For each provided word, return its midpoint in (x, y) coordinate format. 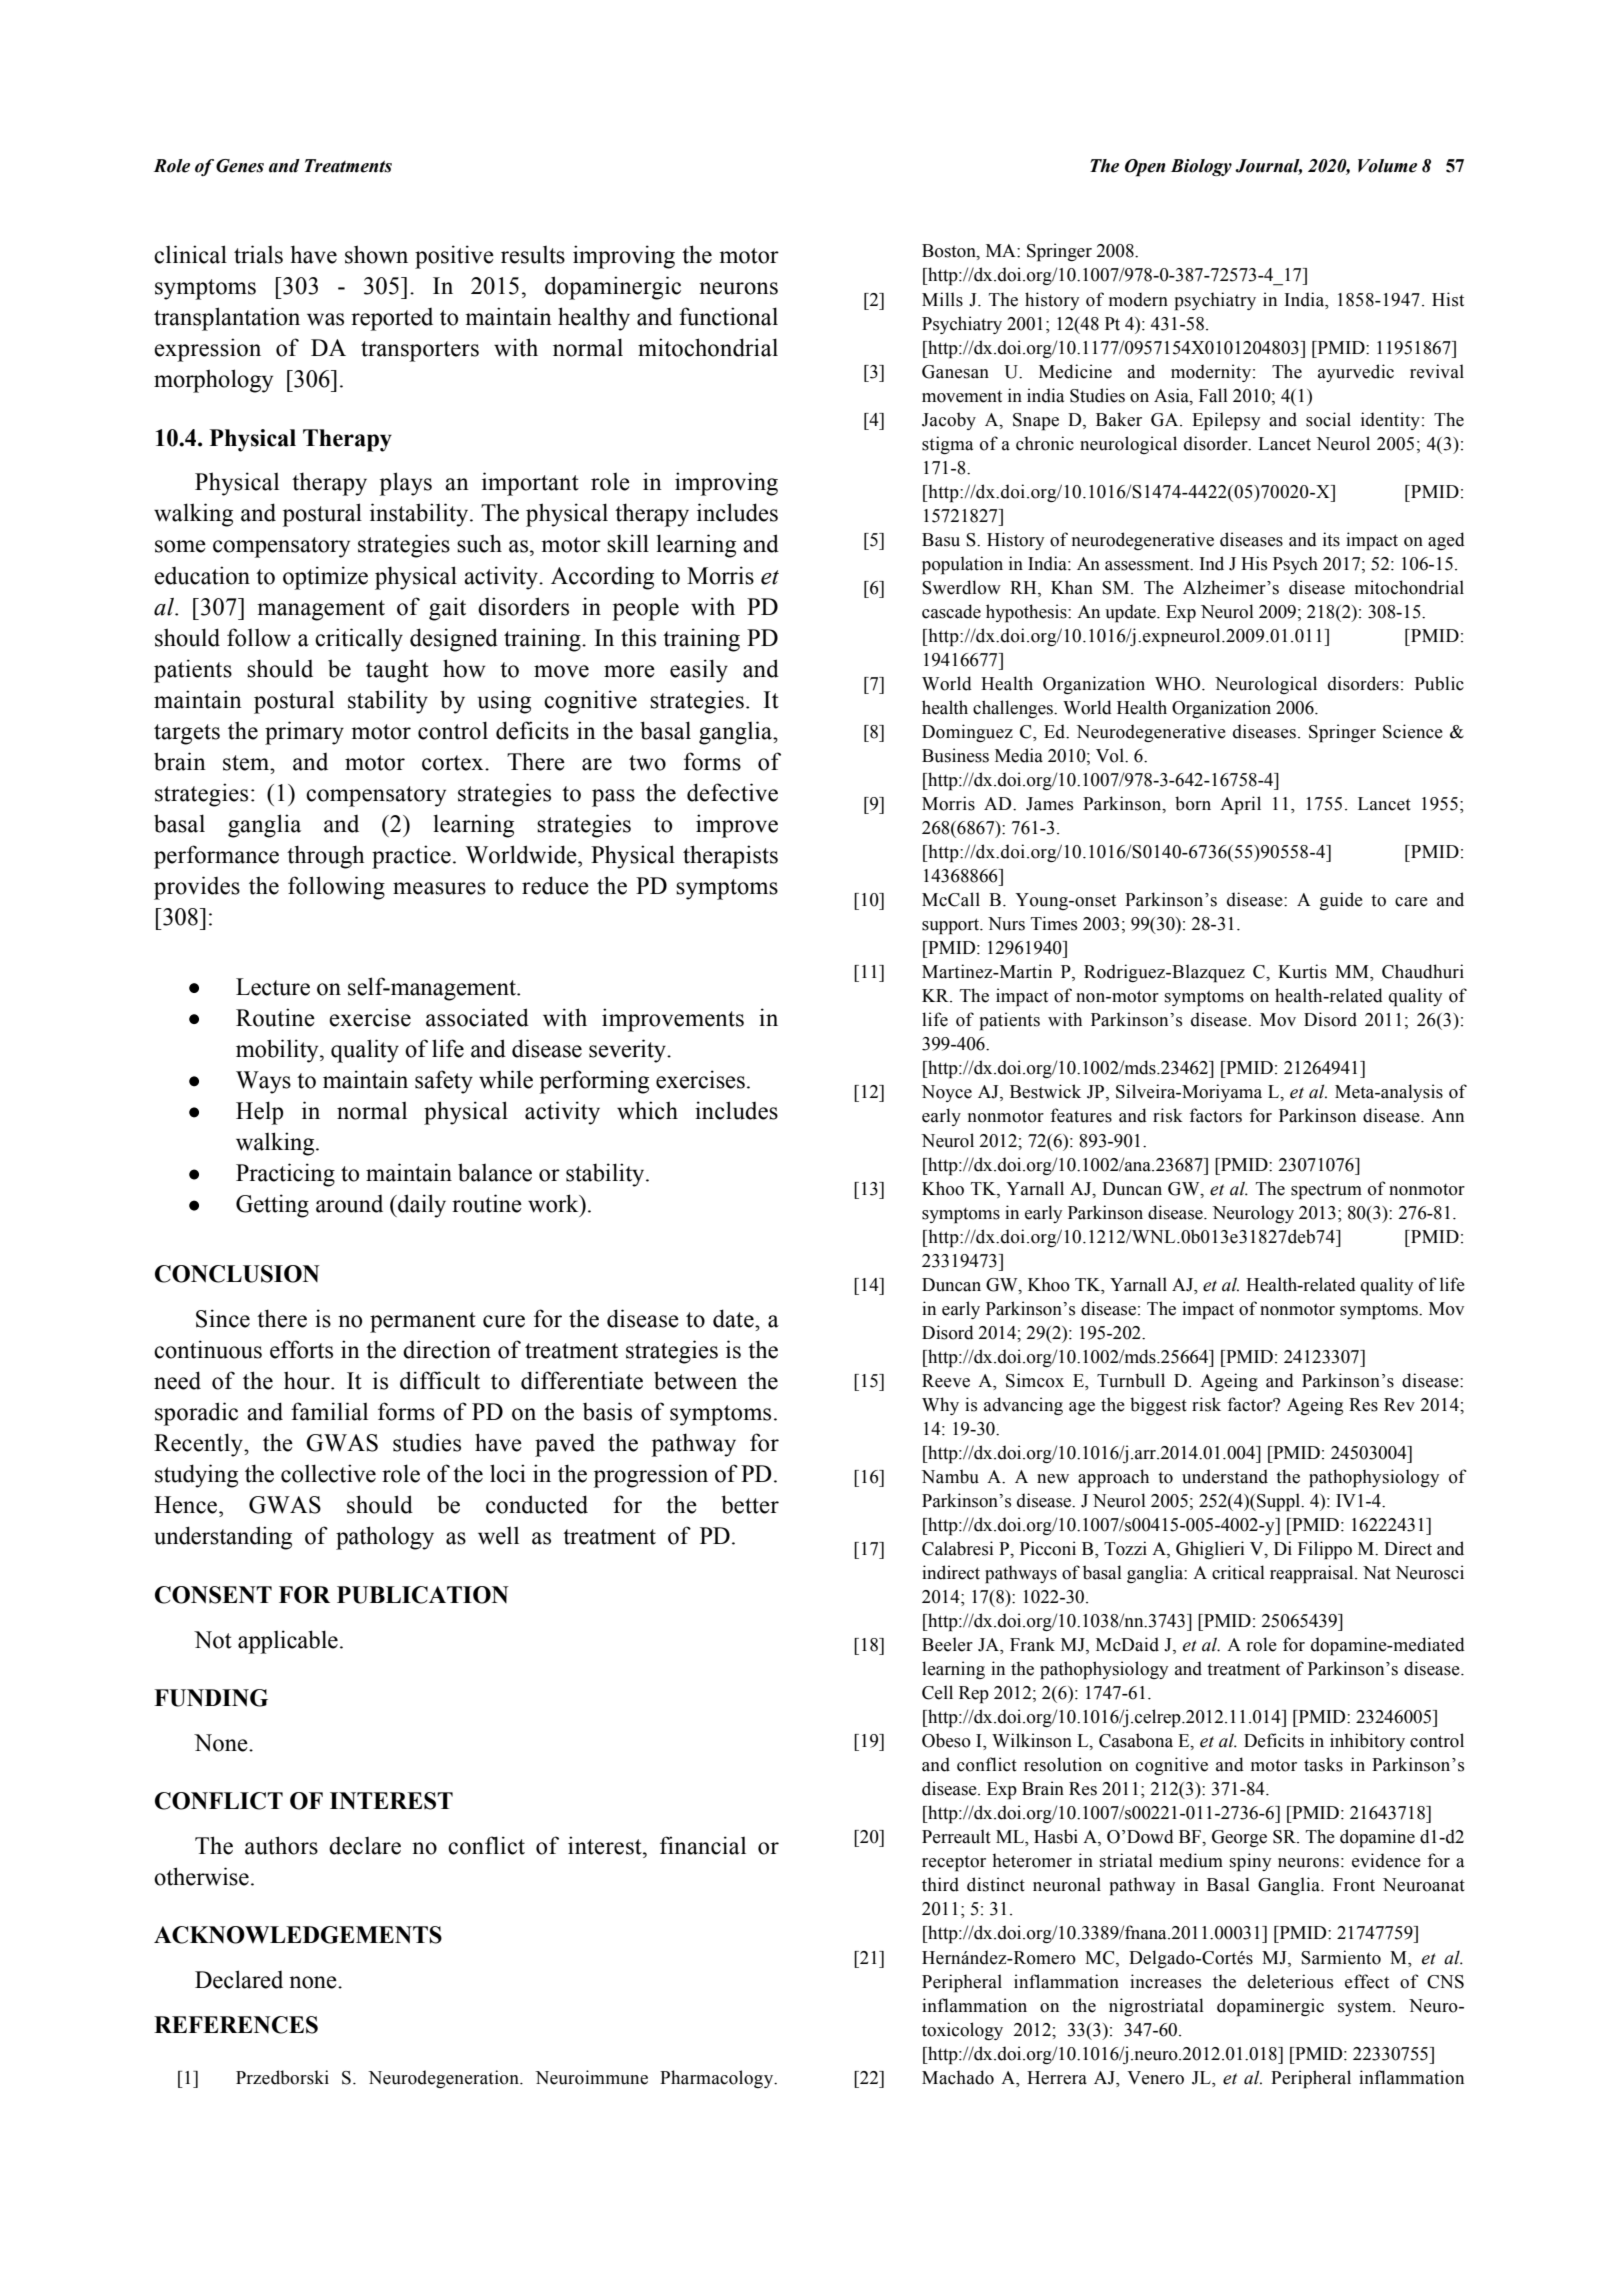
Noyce (946, 1093)
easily (699, 671)
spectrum (1326, 1191)
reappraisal (1313, 1574)
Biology (1201, 167)
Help (259, 1113)
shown (376, 254)
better (750, 1504)
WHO (1179, 684)
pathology (385, 1538)
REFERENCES (236, 2025)
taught (397, 671)
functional (728, 316)
